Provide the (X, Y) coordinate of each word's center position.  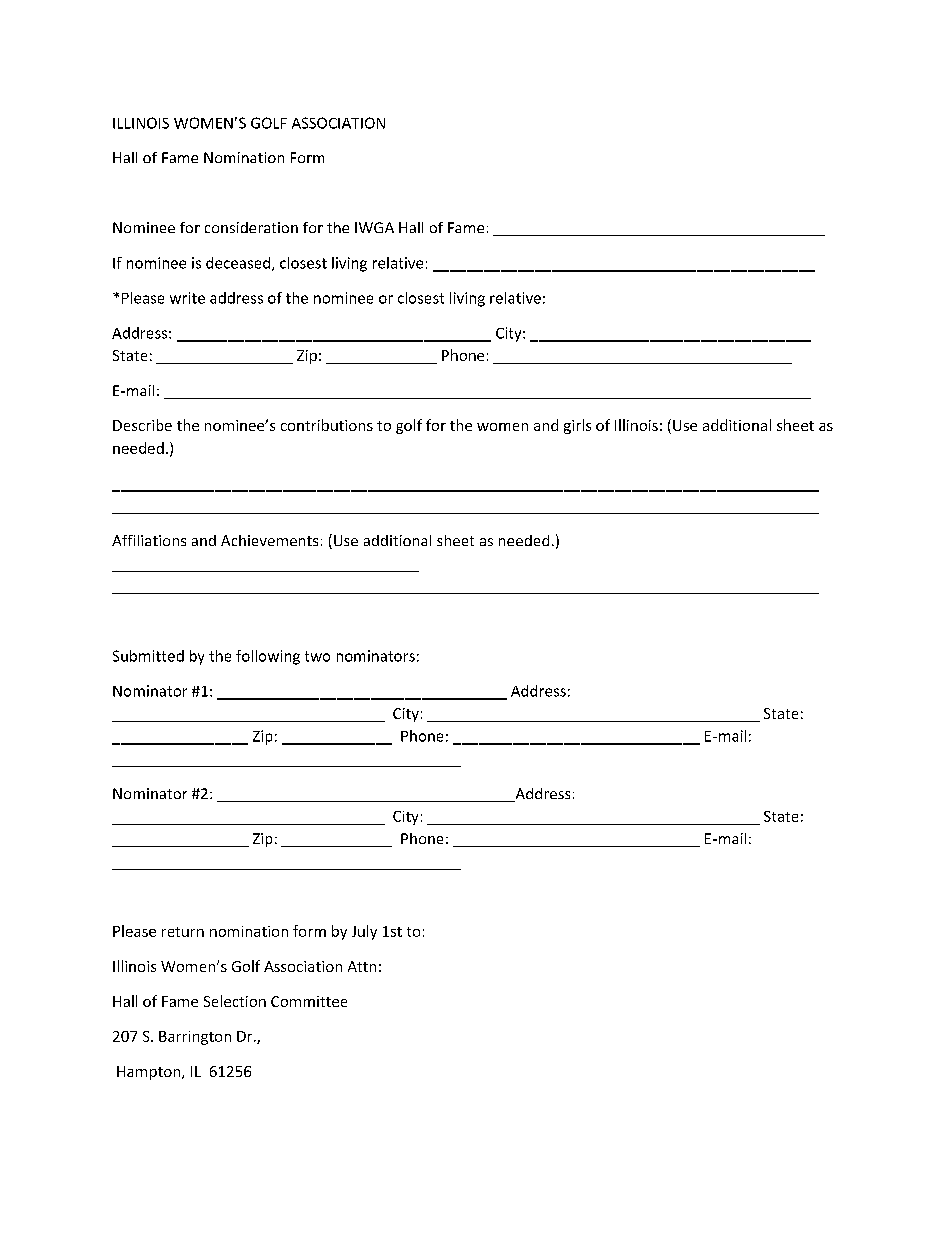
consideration (251, 227)
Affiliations (149, 540)
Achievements (269, 540)
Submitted (148, 656)
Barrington (195, 1038)
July (364, 932)
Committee (309, 1001)
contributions (327, 425)
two (317, 656)
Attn (362, 966)
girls (577, 426)
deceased (239, 264)
